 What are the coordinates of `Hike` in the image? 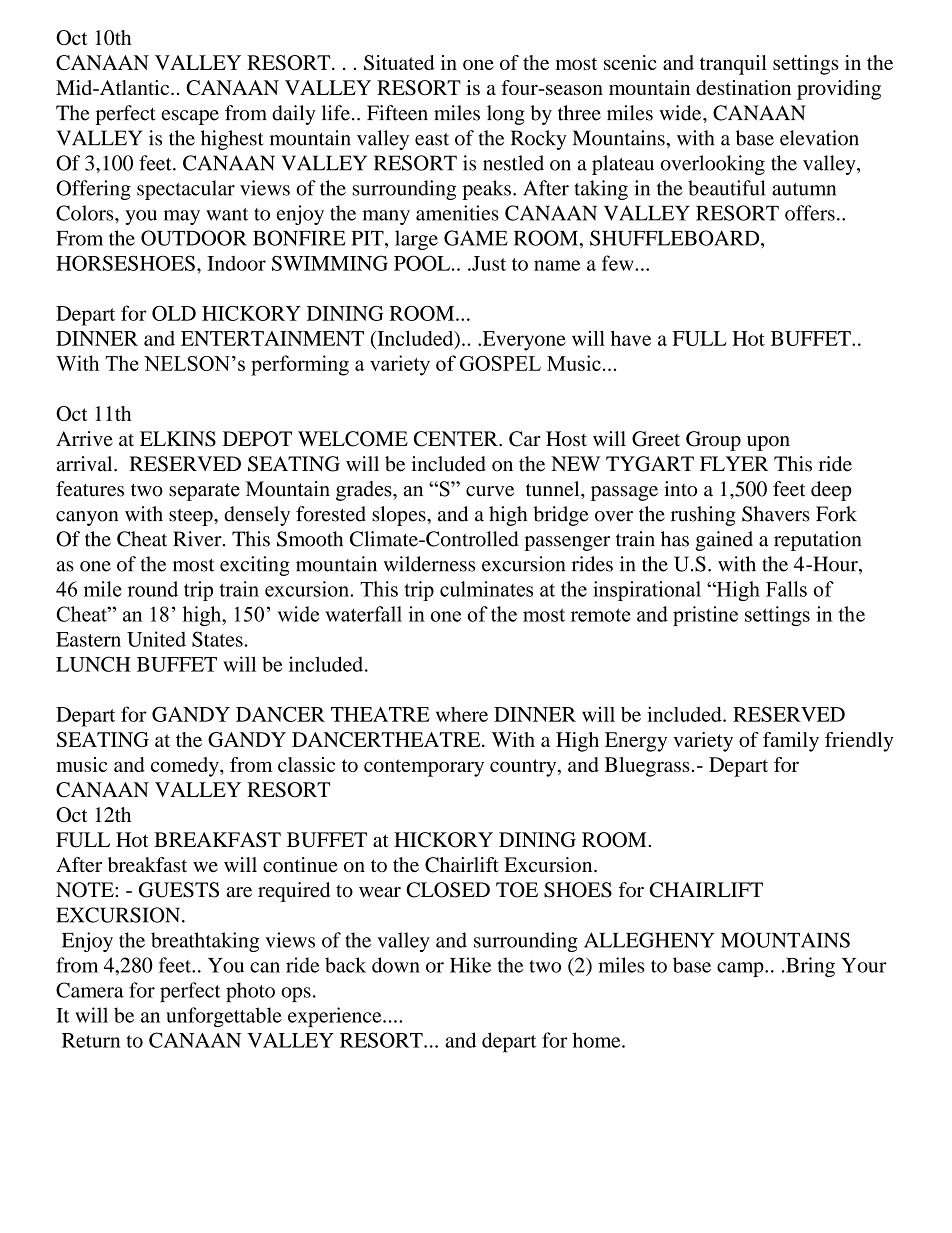 It's located at (470, 965).
